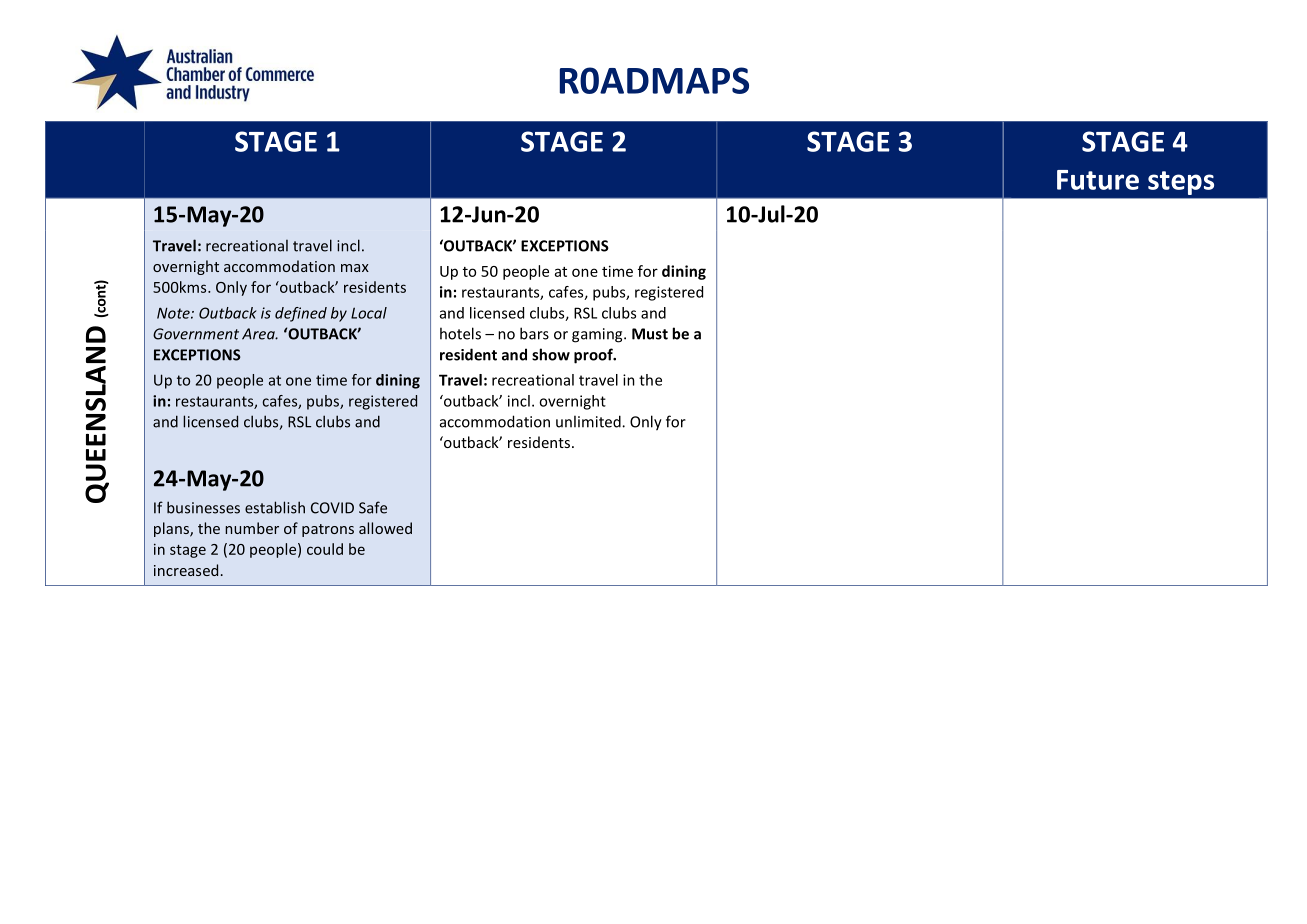  I want to click on establish, so click(275, 507).
